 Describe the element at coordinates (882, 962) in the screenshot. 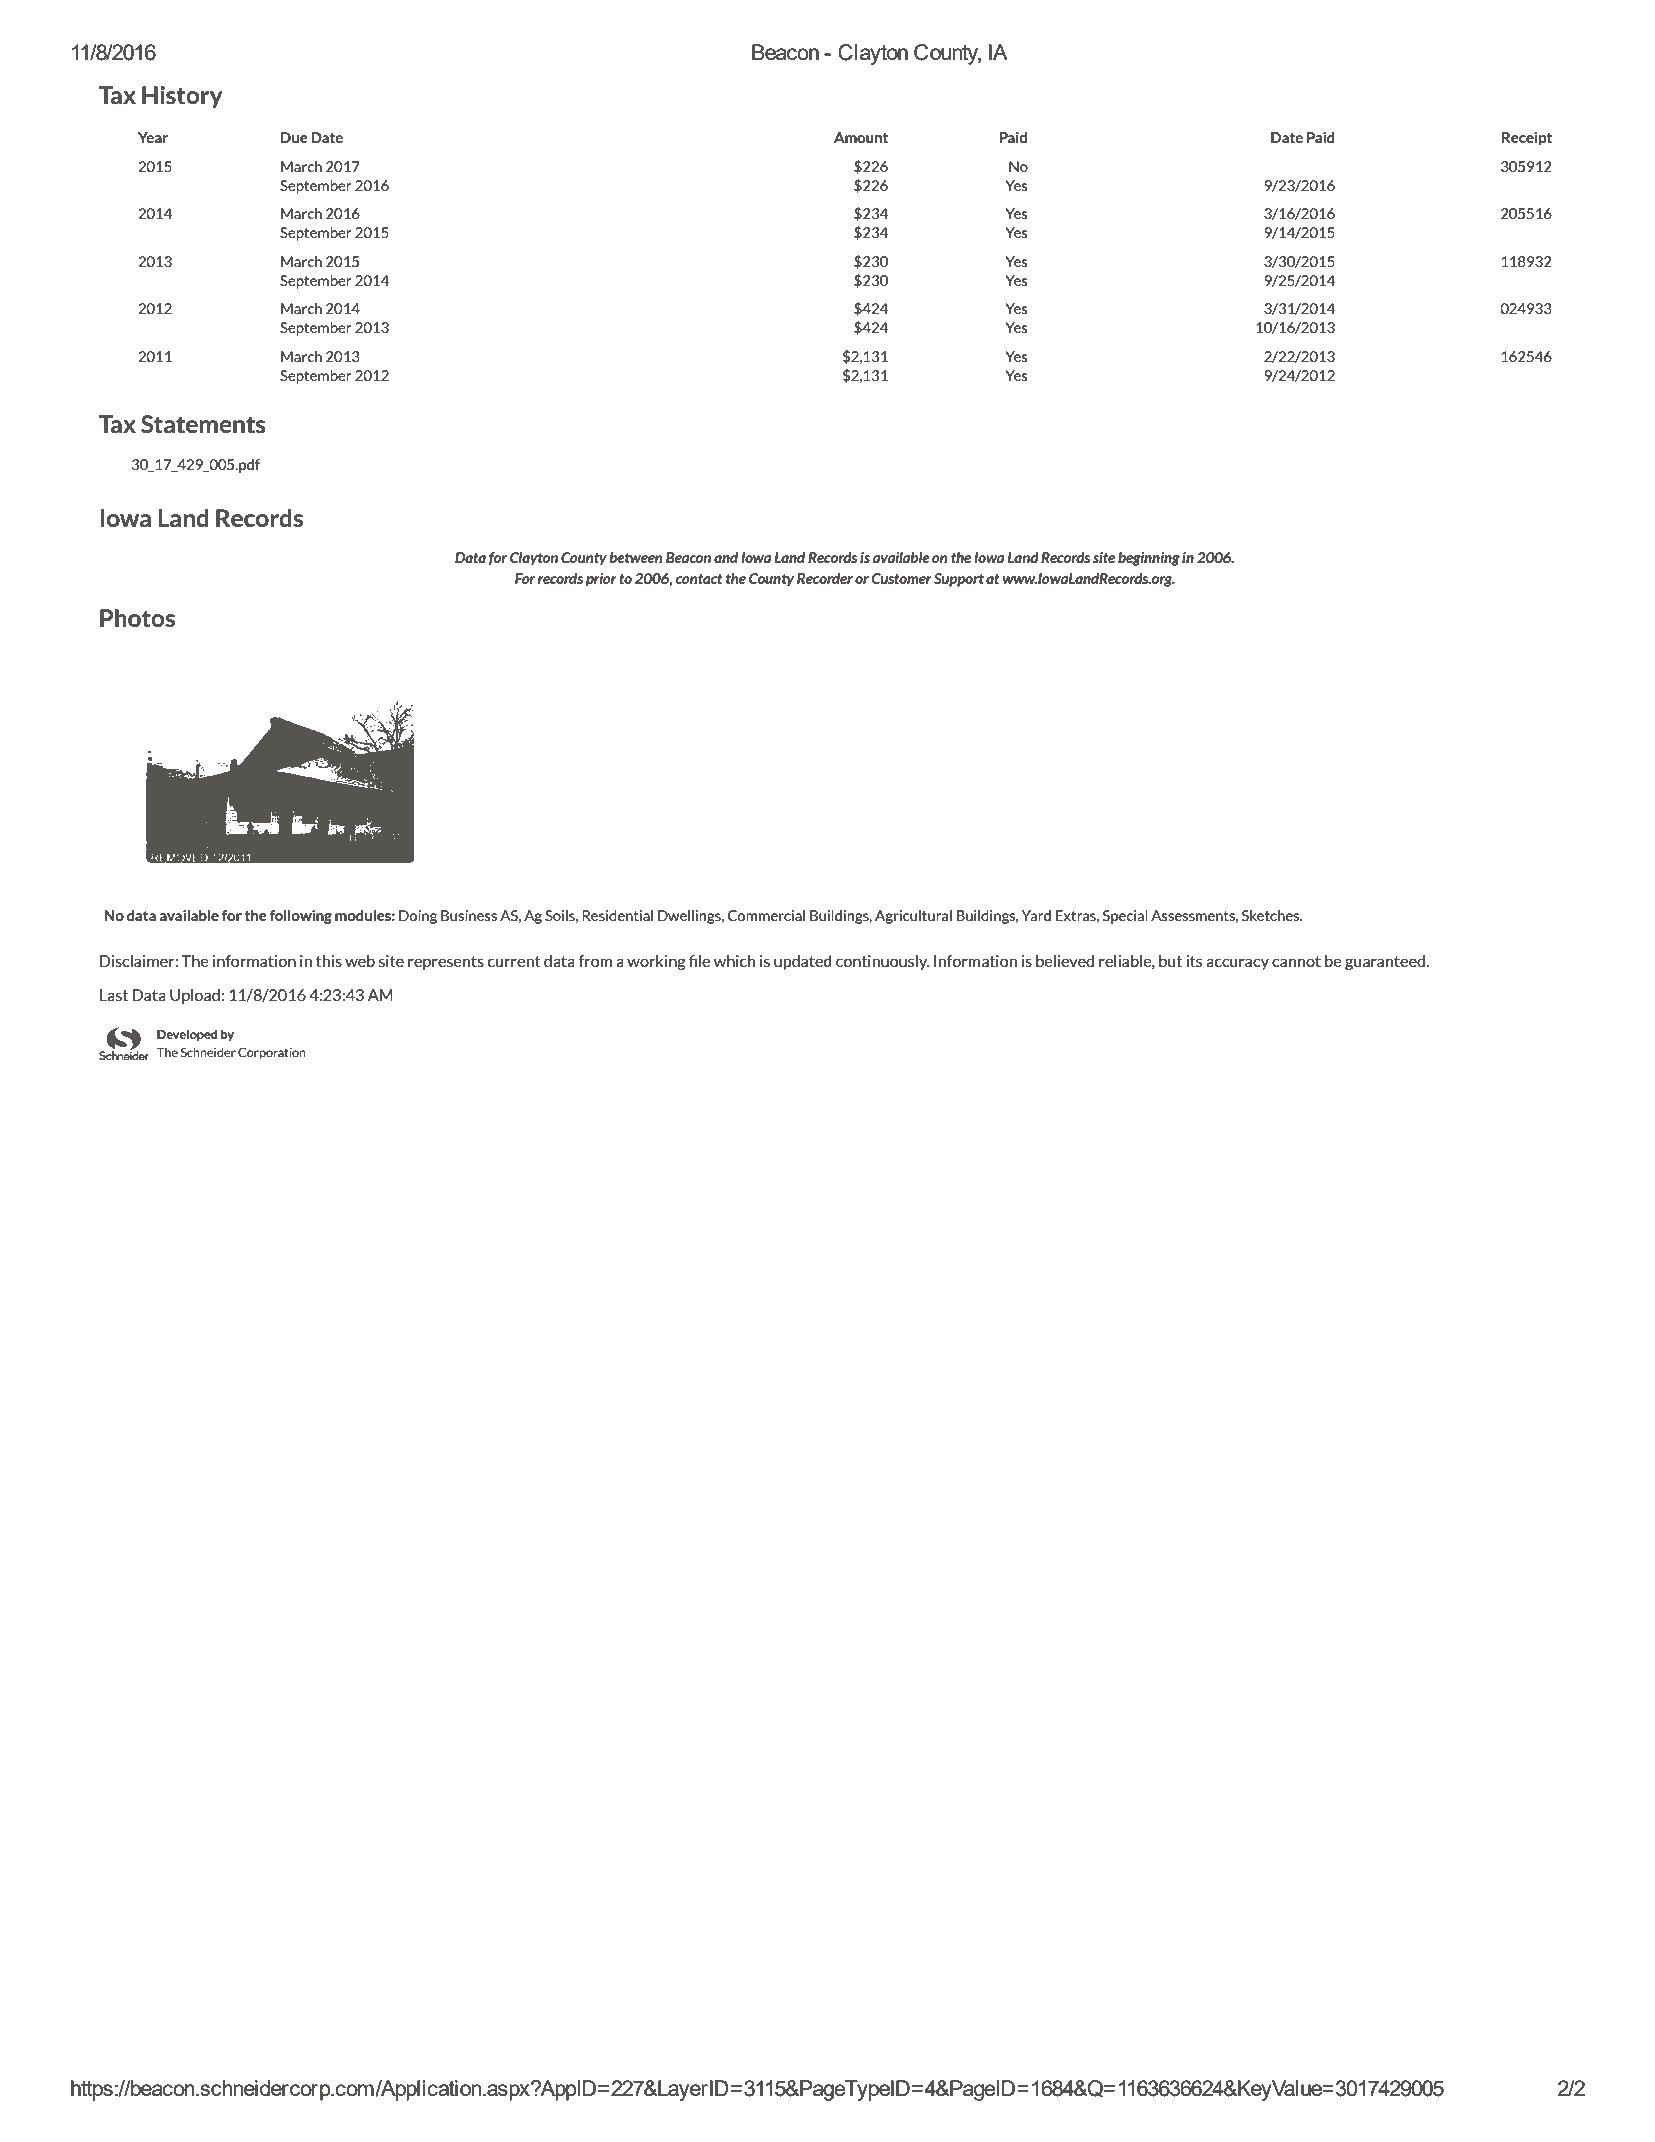

I see `continuously` at that location.
